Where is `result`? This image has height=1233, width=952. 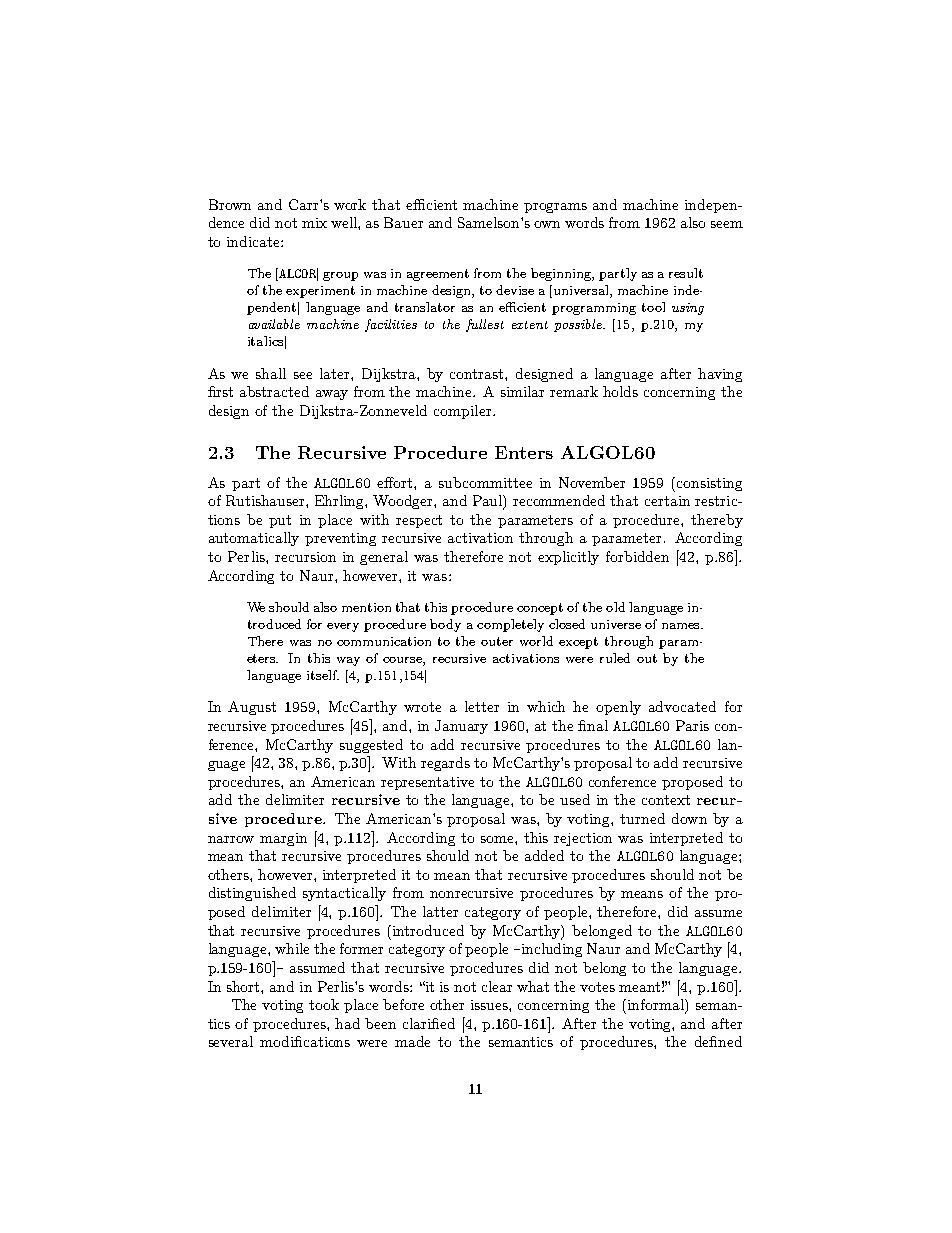
result is located at coordinates (686, 273).
